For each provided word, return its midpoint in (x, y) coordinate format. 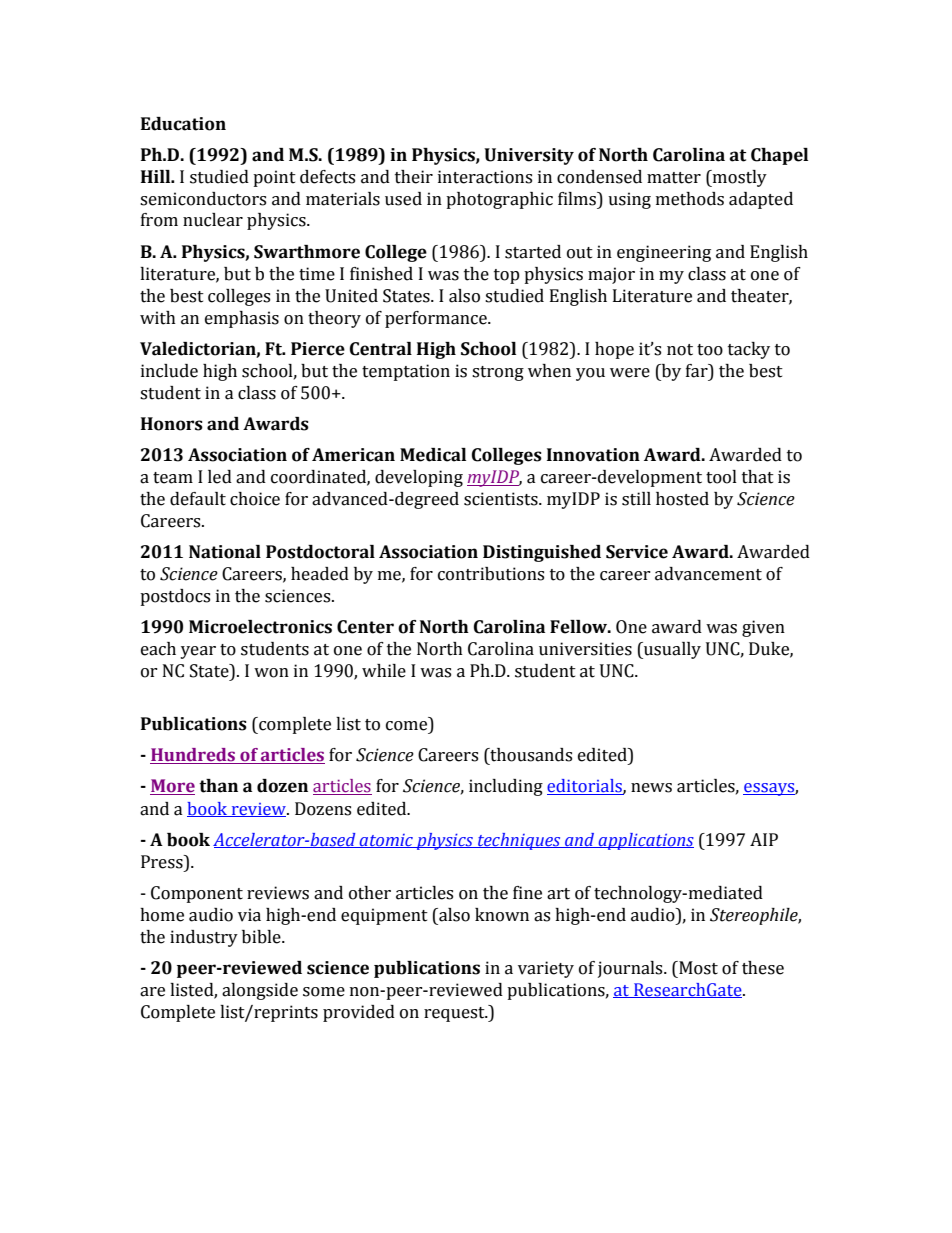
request (455, 1014)
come (408, 727)
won (271, 673)
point (274, 178)
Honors (172, 424)
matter (674, 178)
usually (671, 650)
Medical (433, 455)
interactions (485, 177)
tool (721, 477)
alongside (260, 991)
